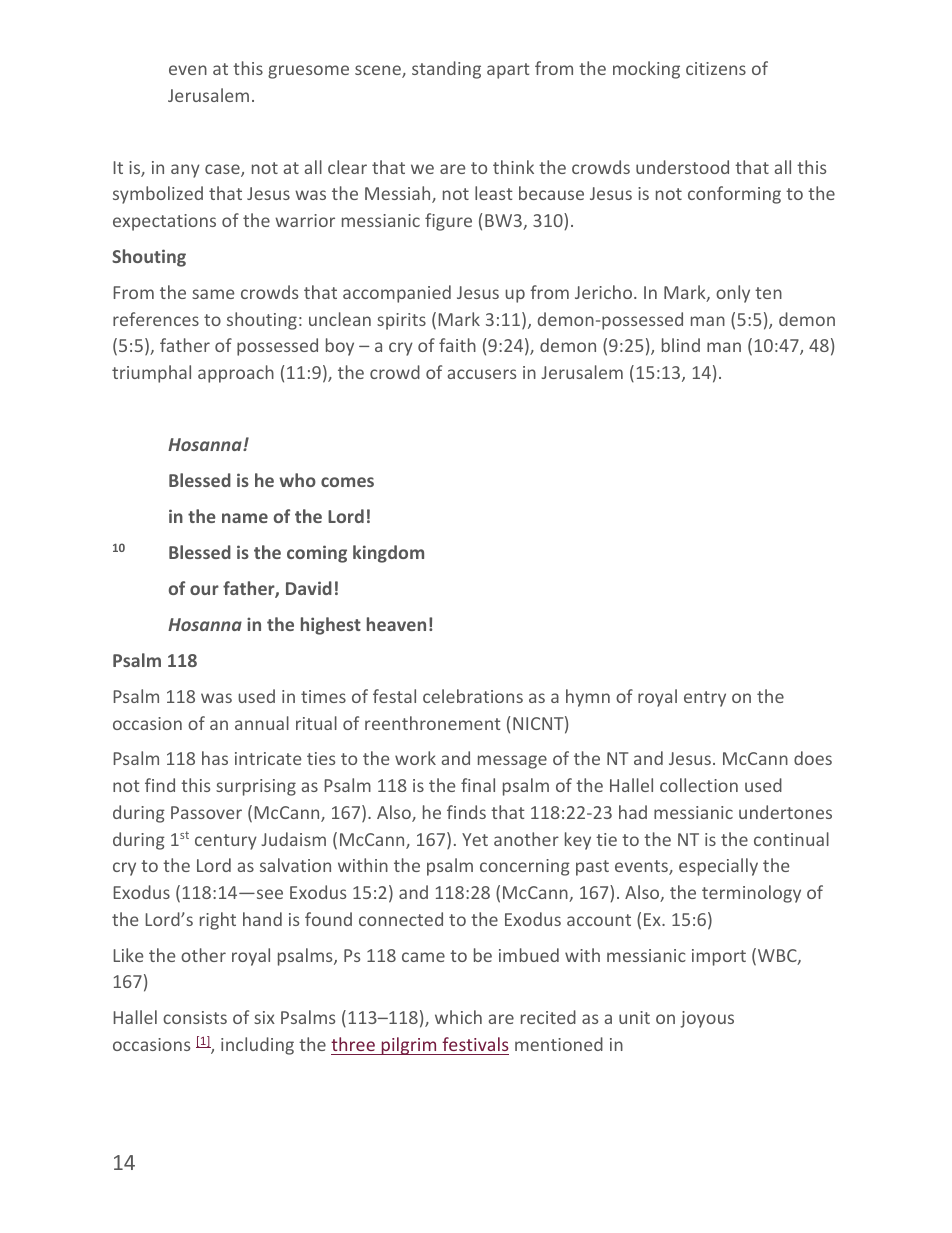  Describe the element at coordinates (478, 785) in the page. I see `final` at that location.
